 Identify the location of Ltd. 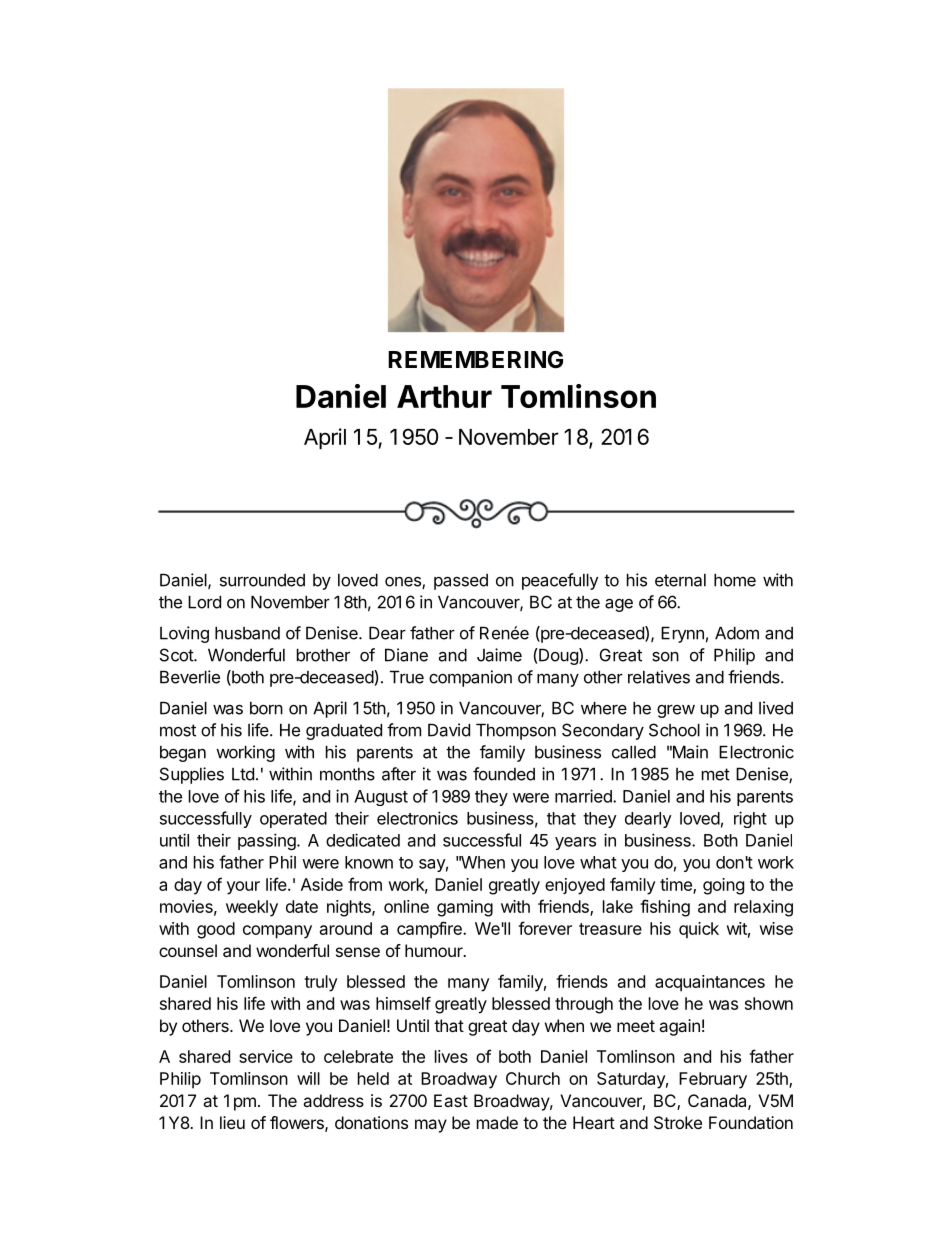
(243, 774).
